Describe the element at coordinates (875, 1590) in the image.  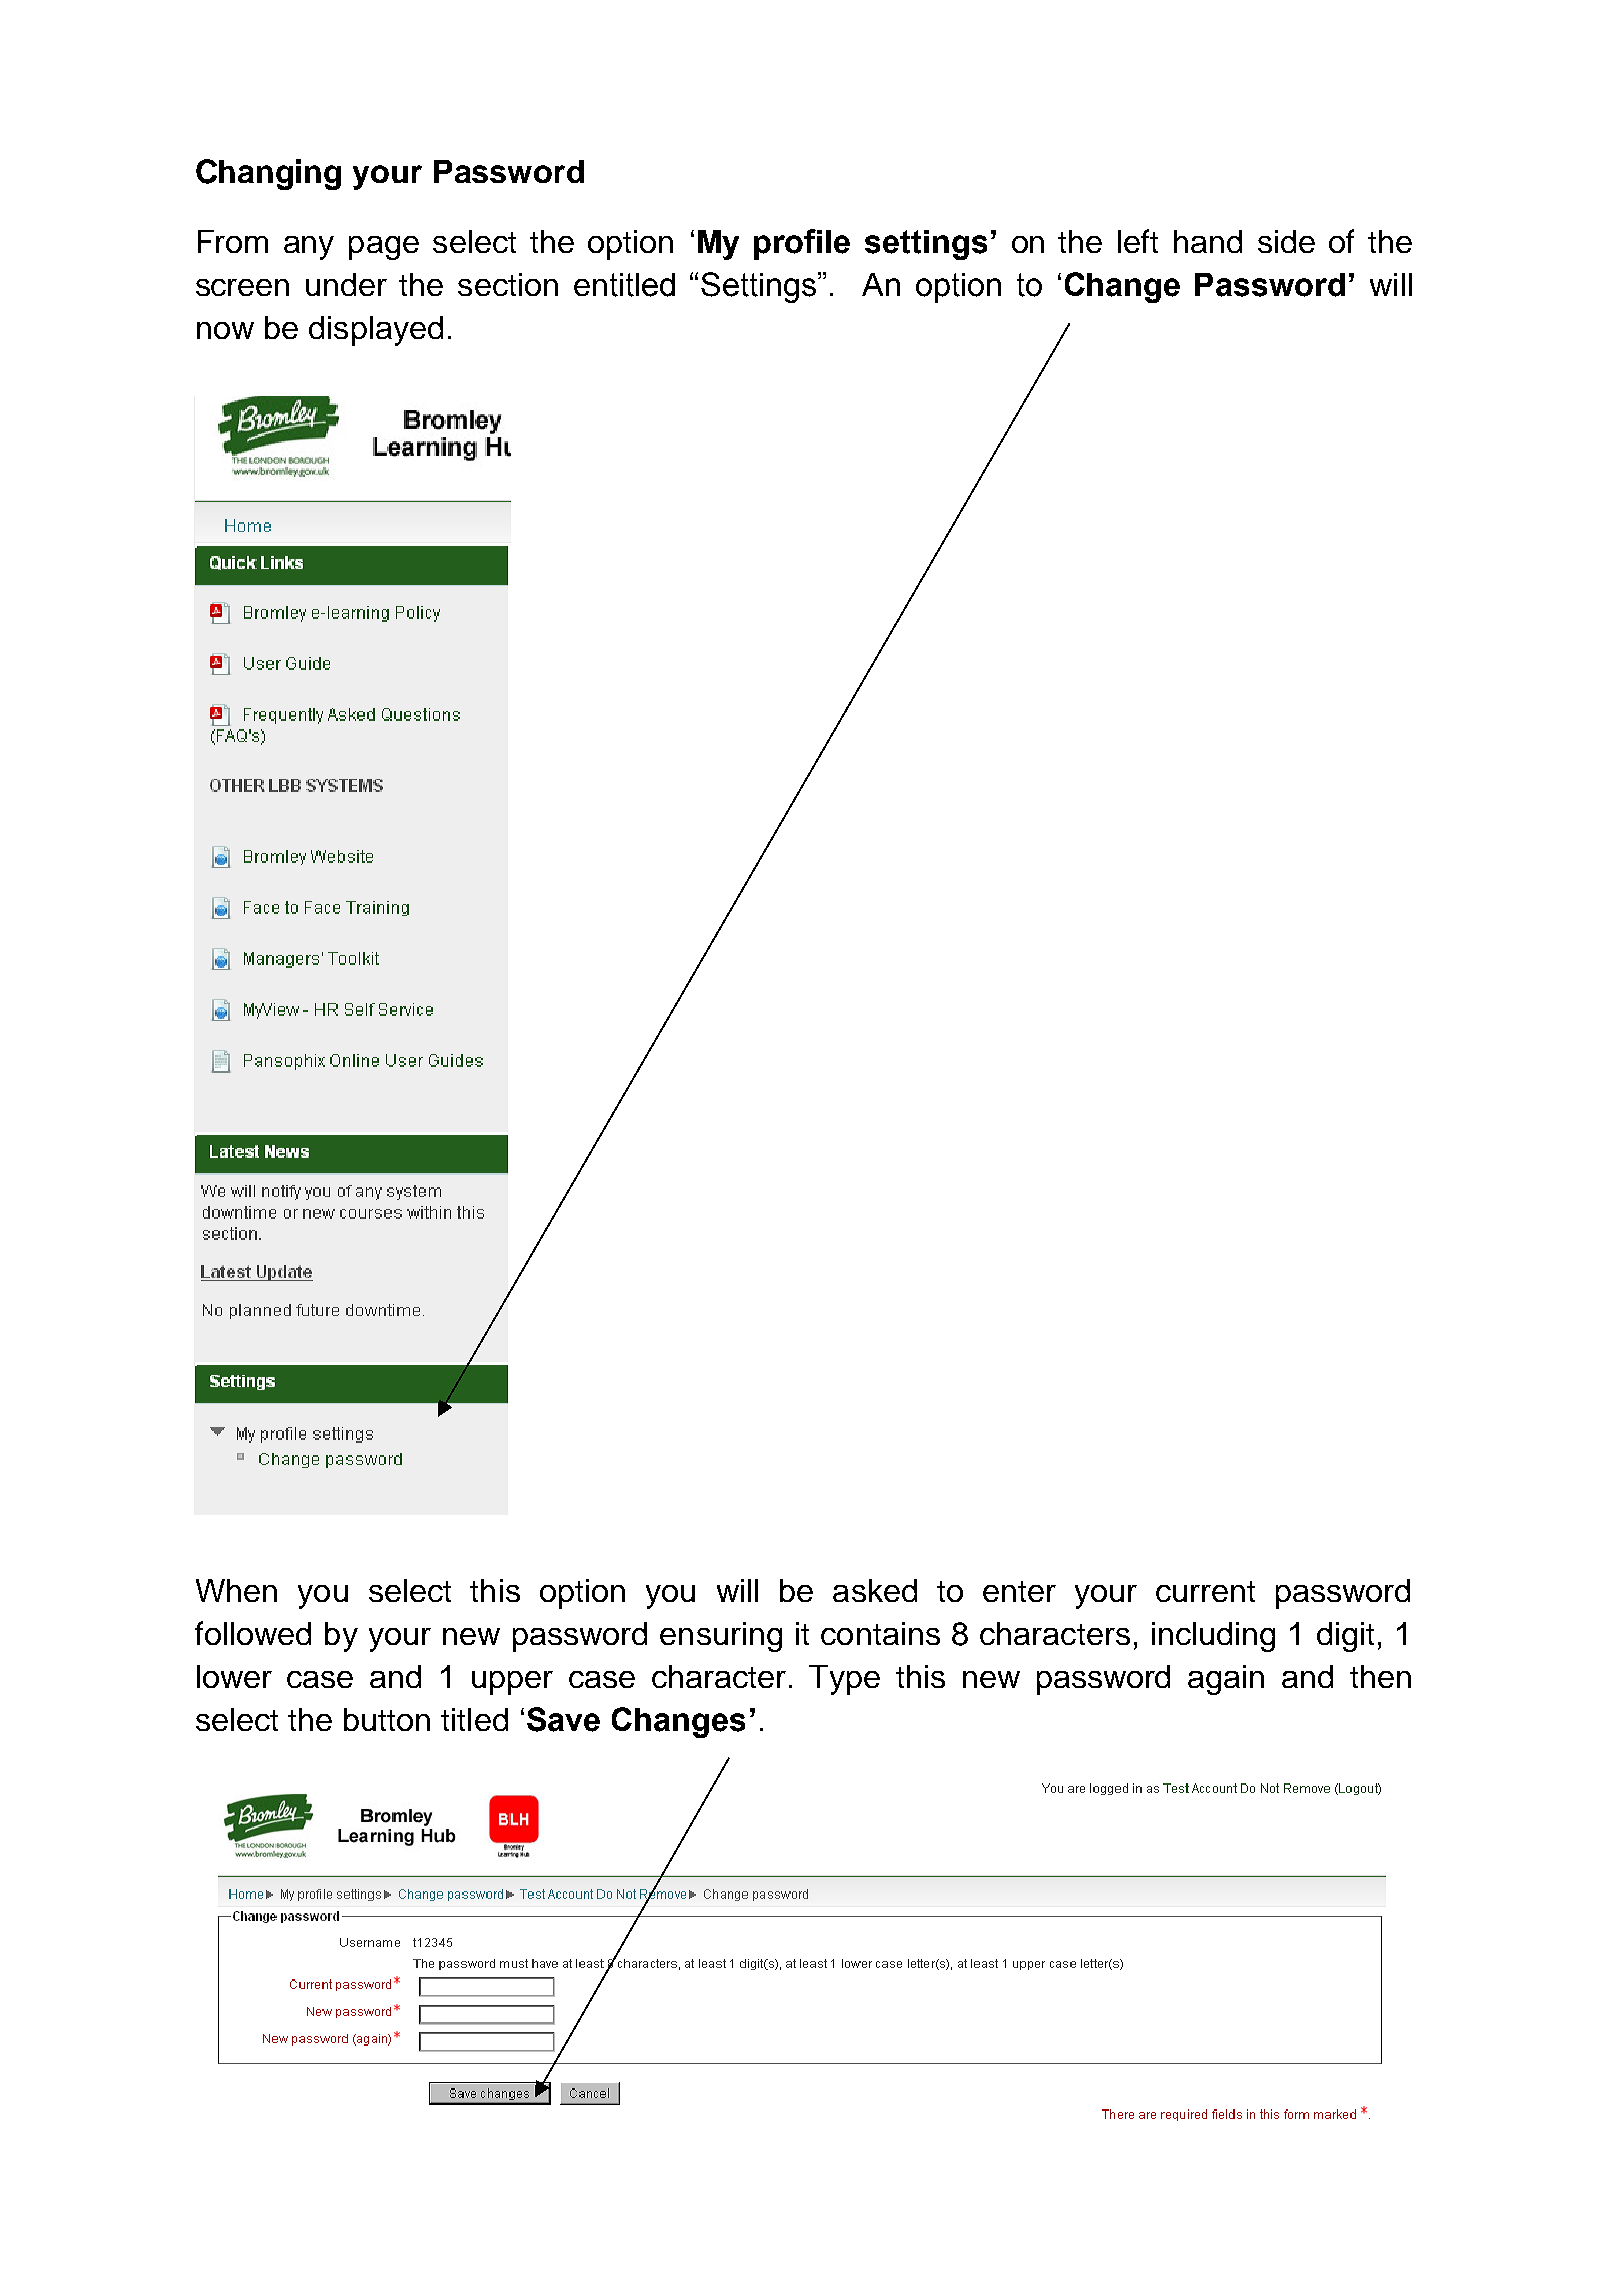
I see `asked` at that location.
